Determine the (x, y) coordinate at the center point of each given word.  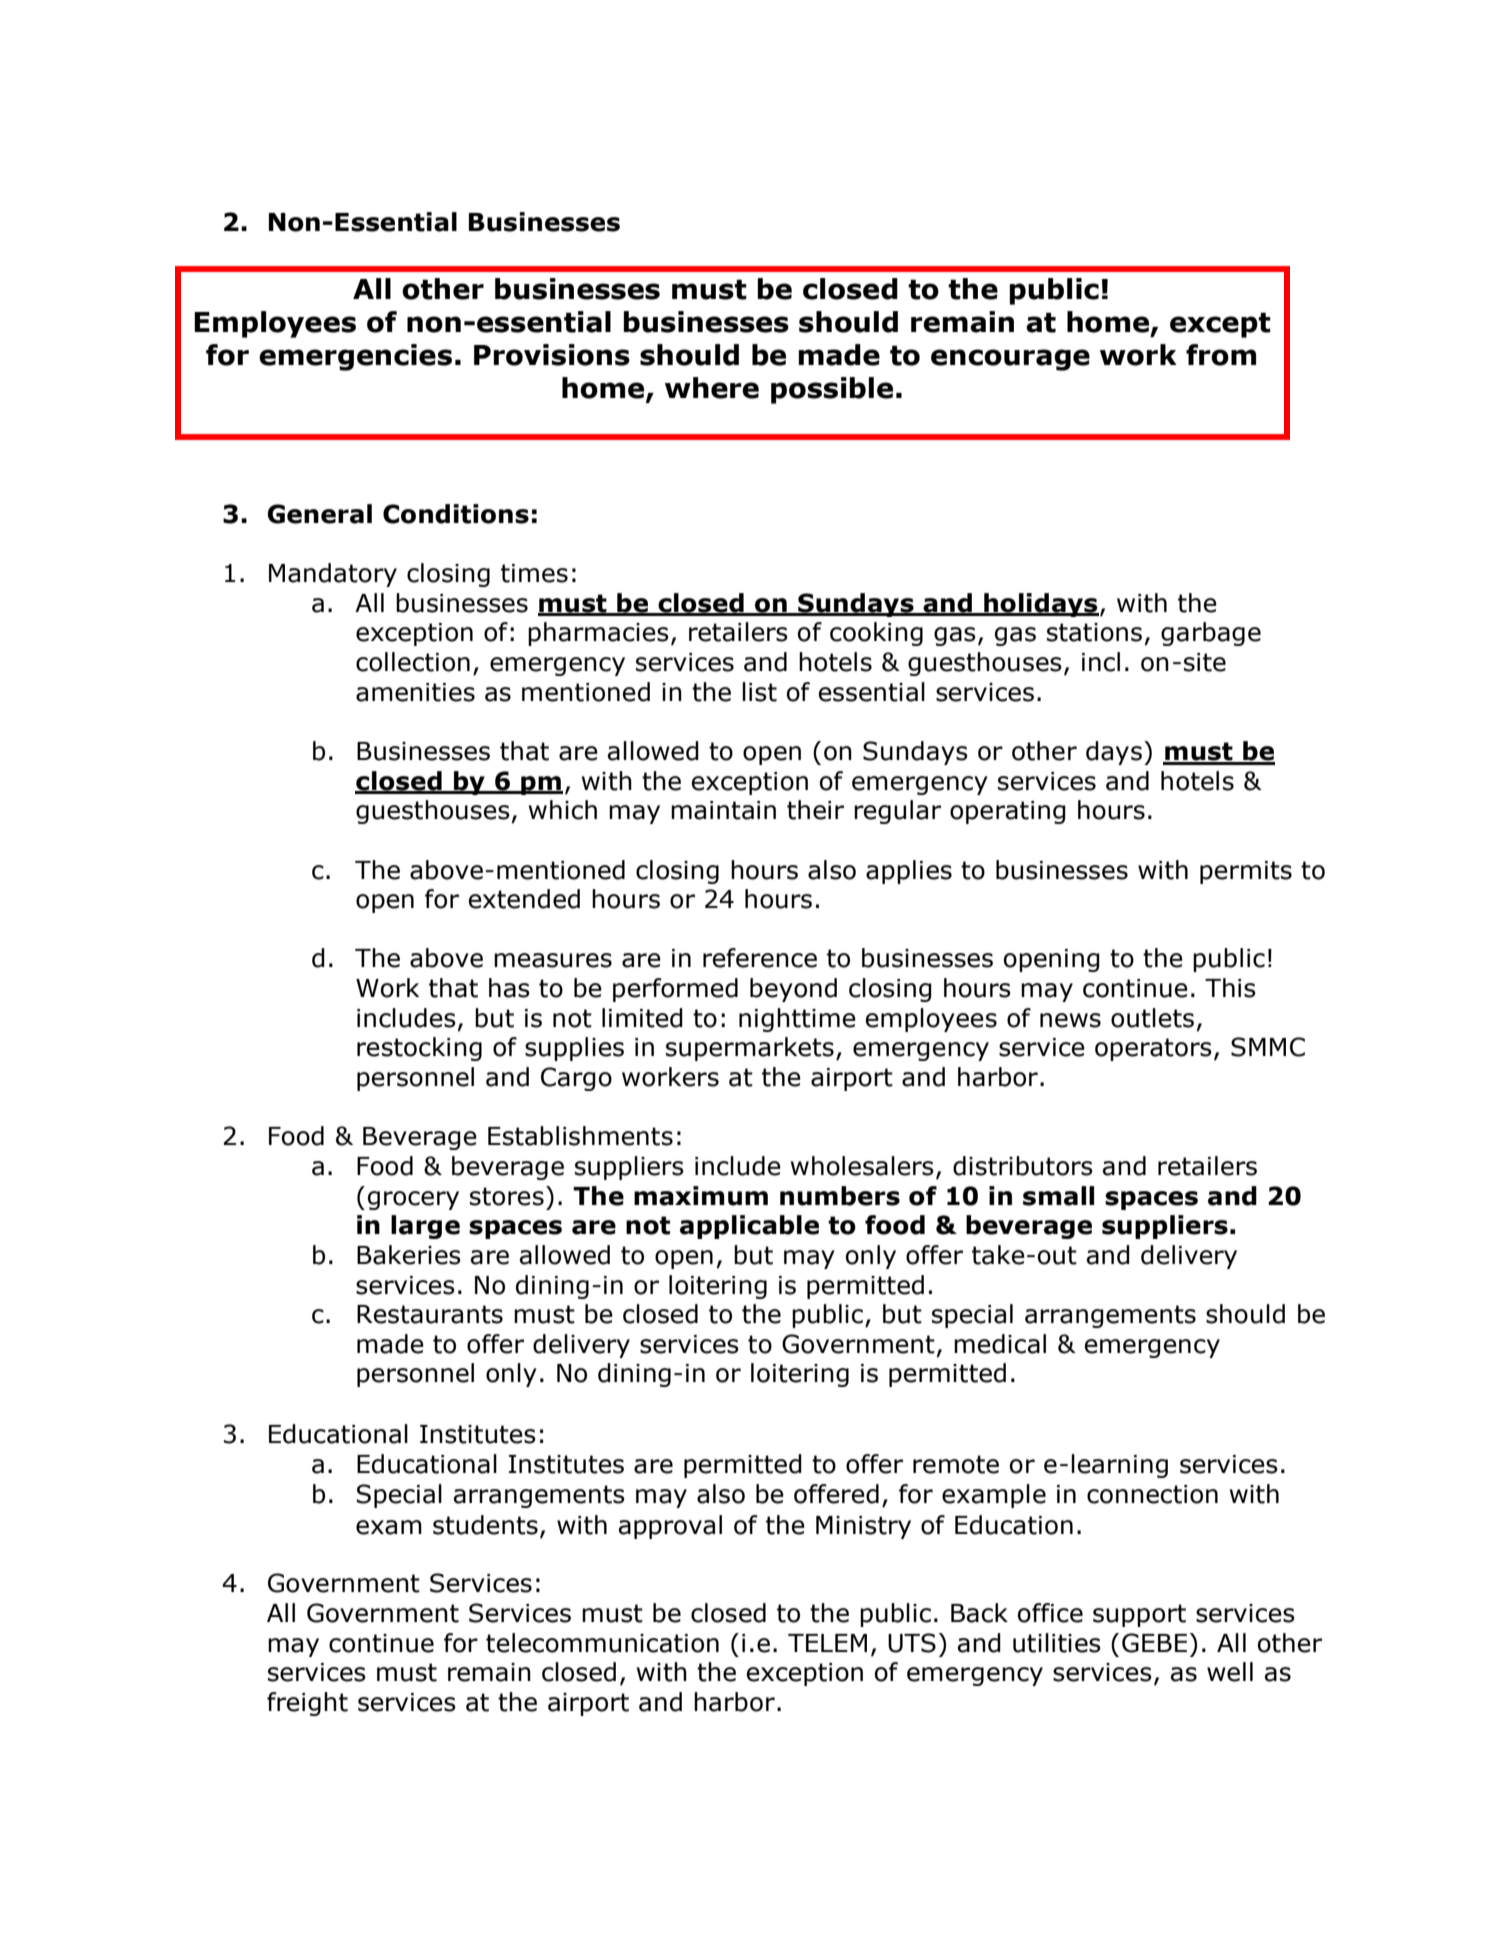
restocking (419, 1049)
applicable (749, 1227)
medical (1000, 1344)
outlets (1152, 1018)
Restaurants (430, 1314)
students (485, 1525)
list (759, 692)
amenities (415, 692)
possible (832, 390)
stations (1094, 632)
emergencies (355, 357)
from (1221, 355)
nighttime (797, 1020)
